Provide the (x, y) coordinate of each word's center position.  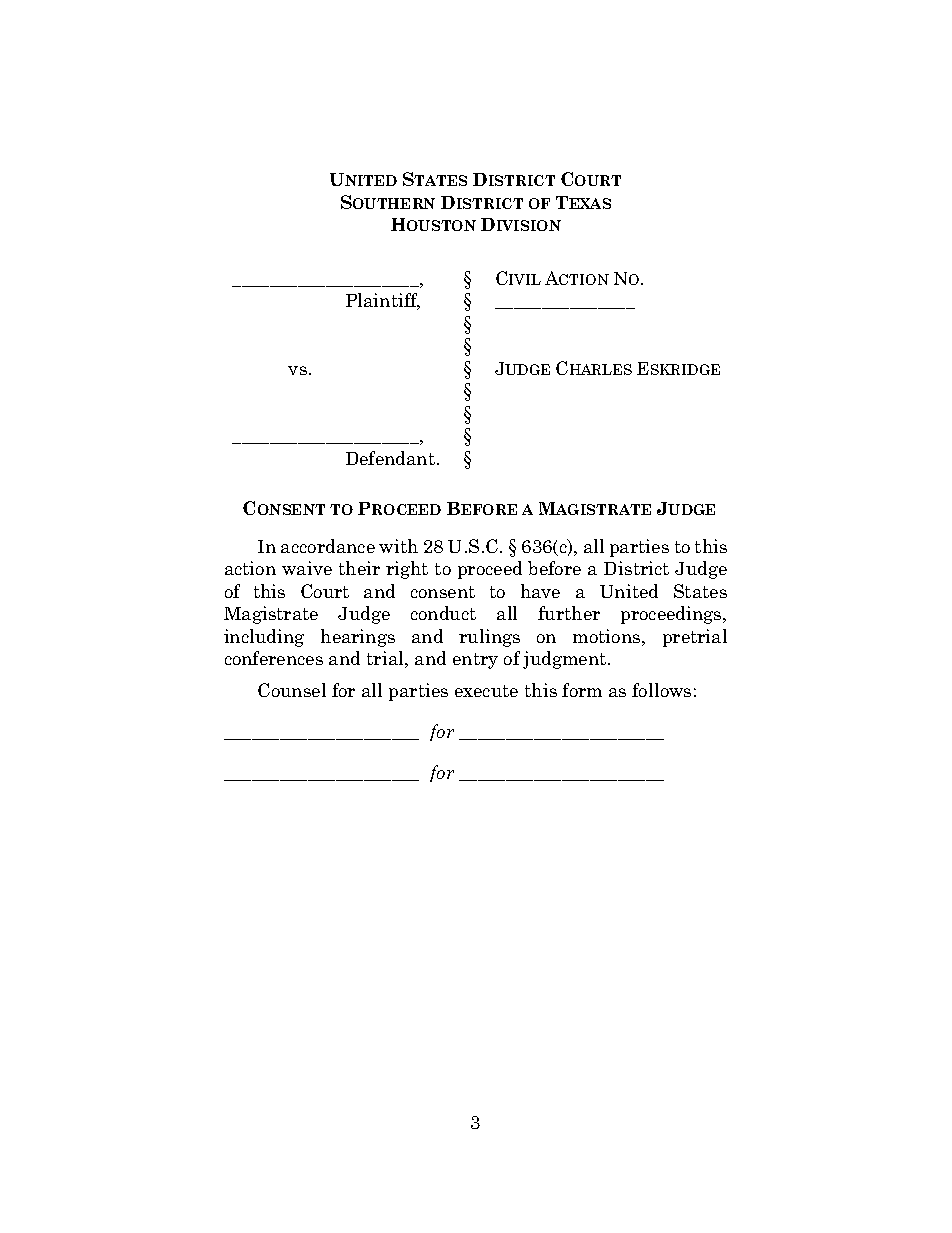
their (359, 568)
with (398, 546)
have (540, 591)
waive (307, 568)
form (582, 690)
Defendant (392, 458)
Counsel (292, 690)
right (407, 570)
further (569, 613)
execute (486, 691)
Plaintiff (383, 301)
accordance (328, 546)
